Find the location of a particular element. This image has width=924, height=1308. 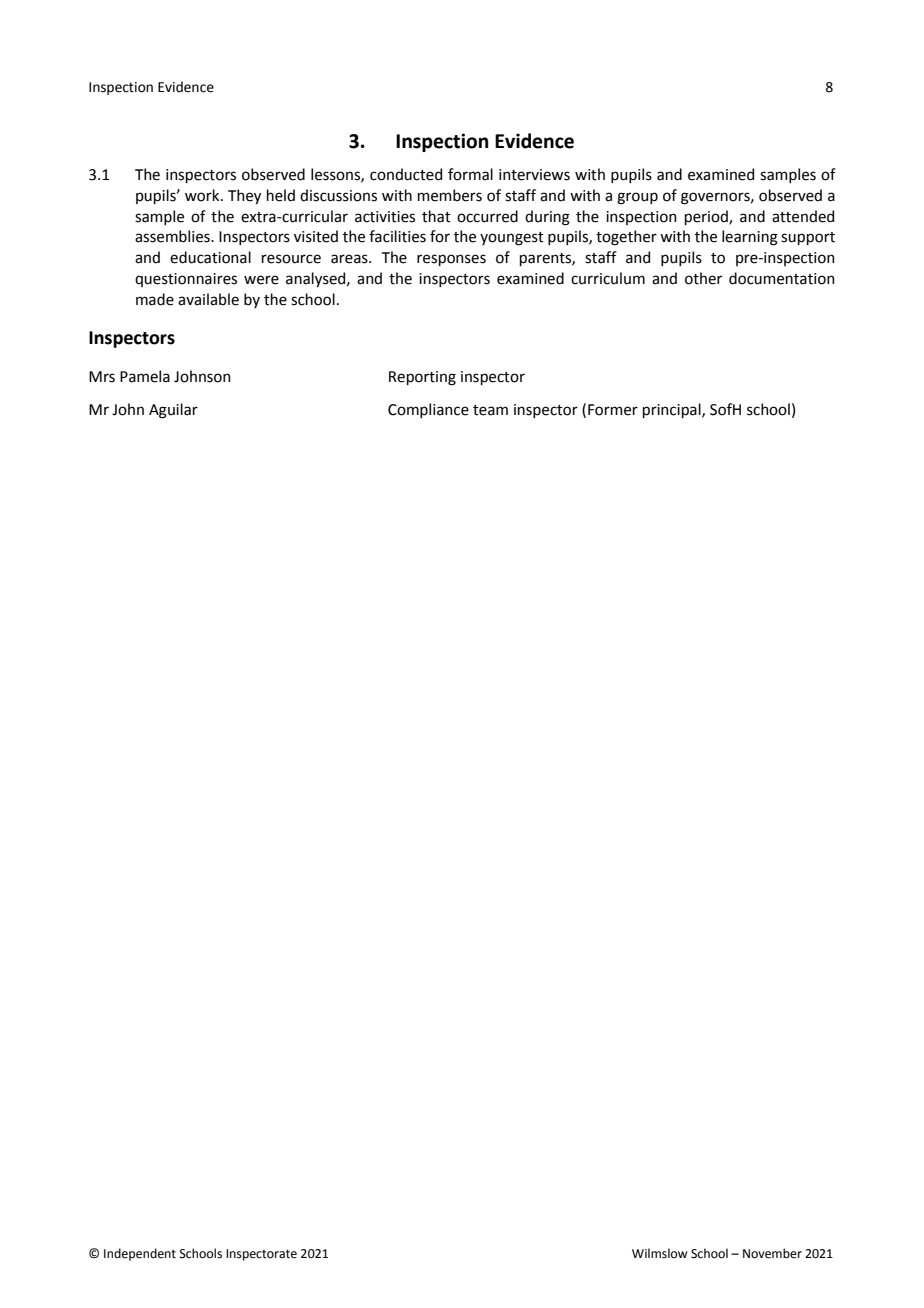

November is located at coordinates (772, 1253).
